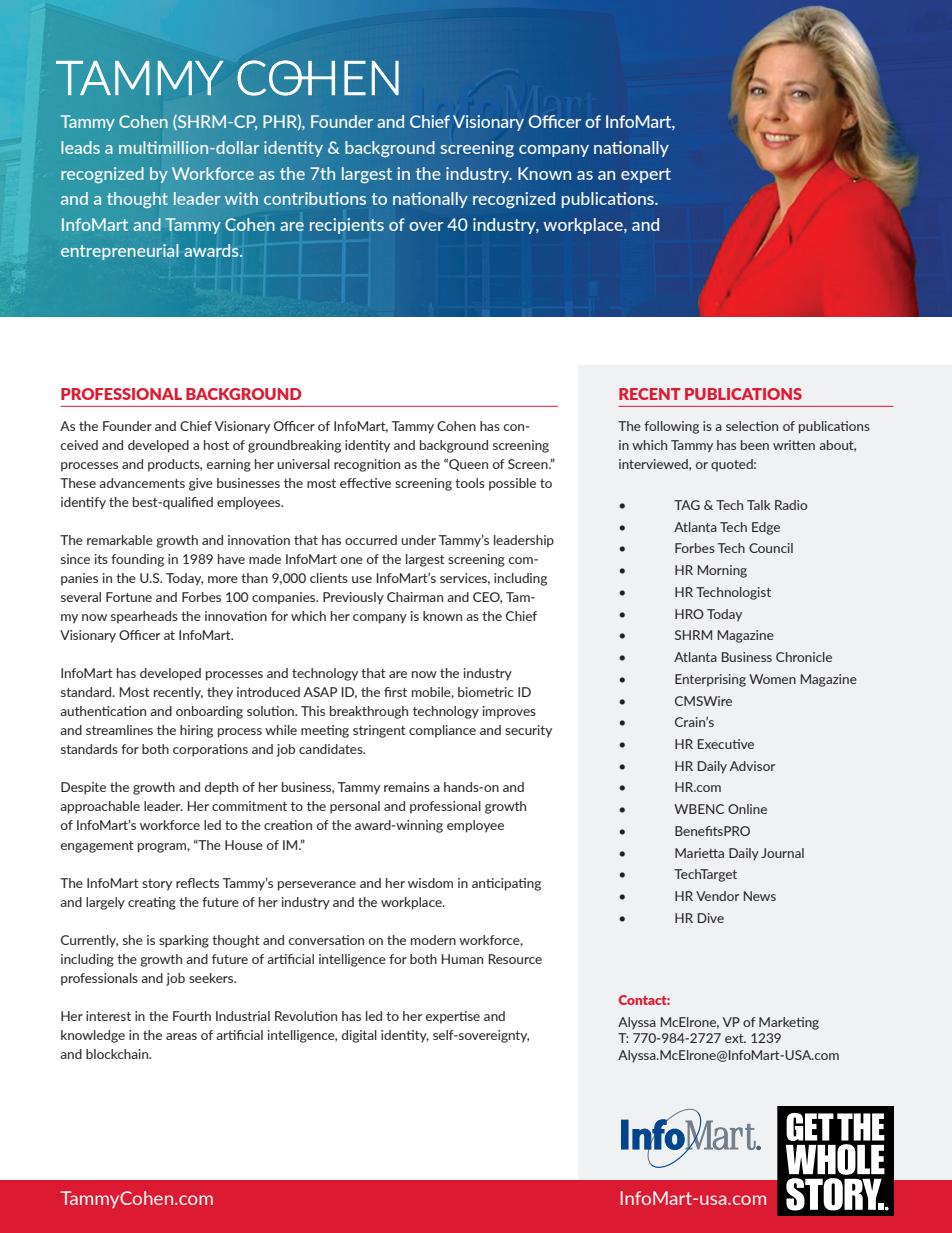 The width and height of the image is (952, 1233). I want to click on advancements, so click(142, 483).
